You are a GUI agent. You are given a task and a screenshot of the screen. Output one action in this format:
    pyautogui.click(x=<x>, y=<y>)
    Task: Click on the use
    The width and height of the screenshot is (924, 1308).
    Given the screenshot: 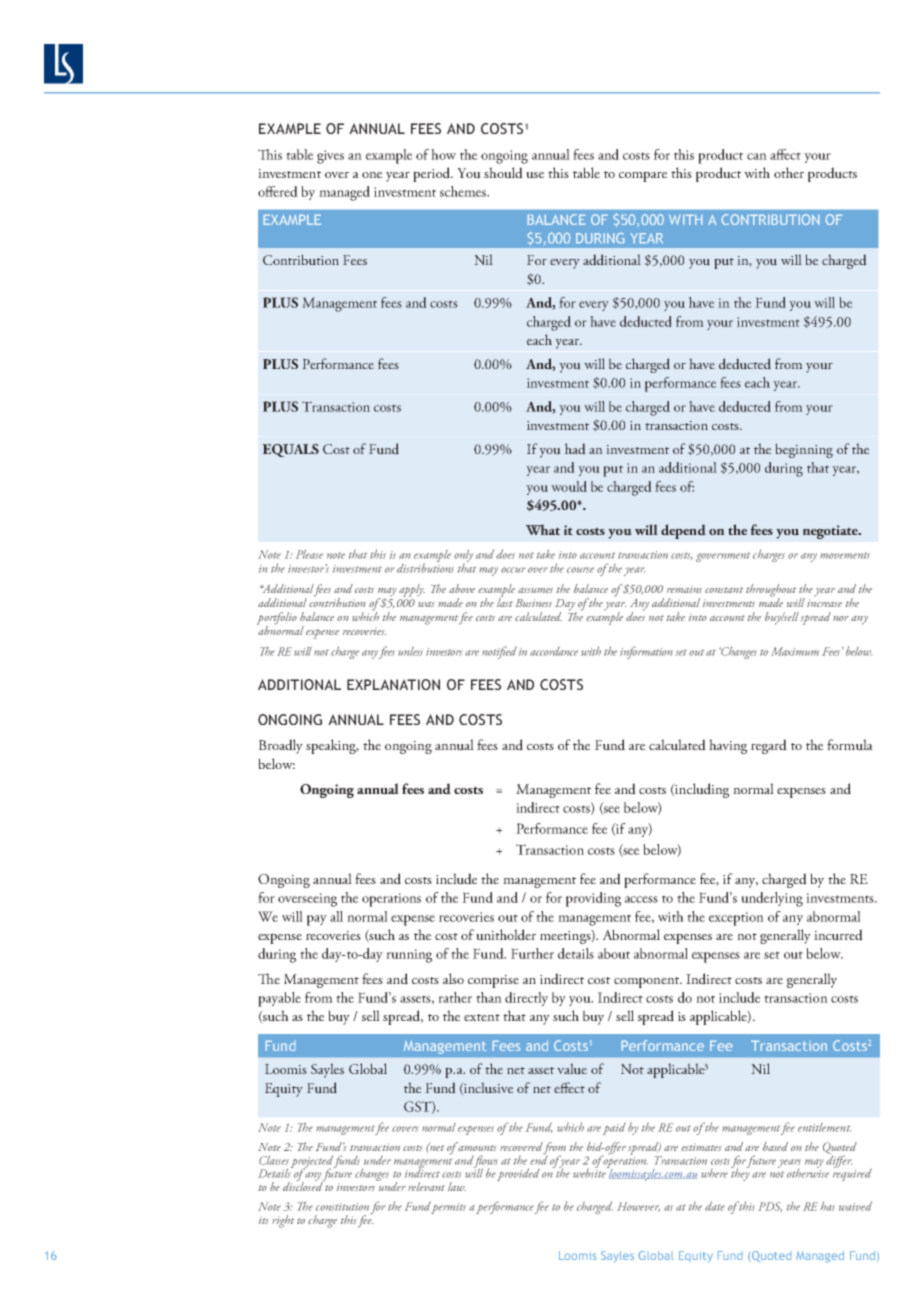 What is the action you would take?
    pyautogui.click(x=535, y=175)
